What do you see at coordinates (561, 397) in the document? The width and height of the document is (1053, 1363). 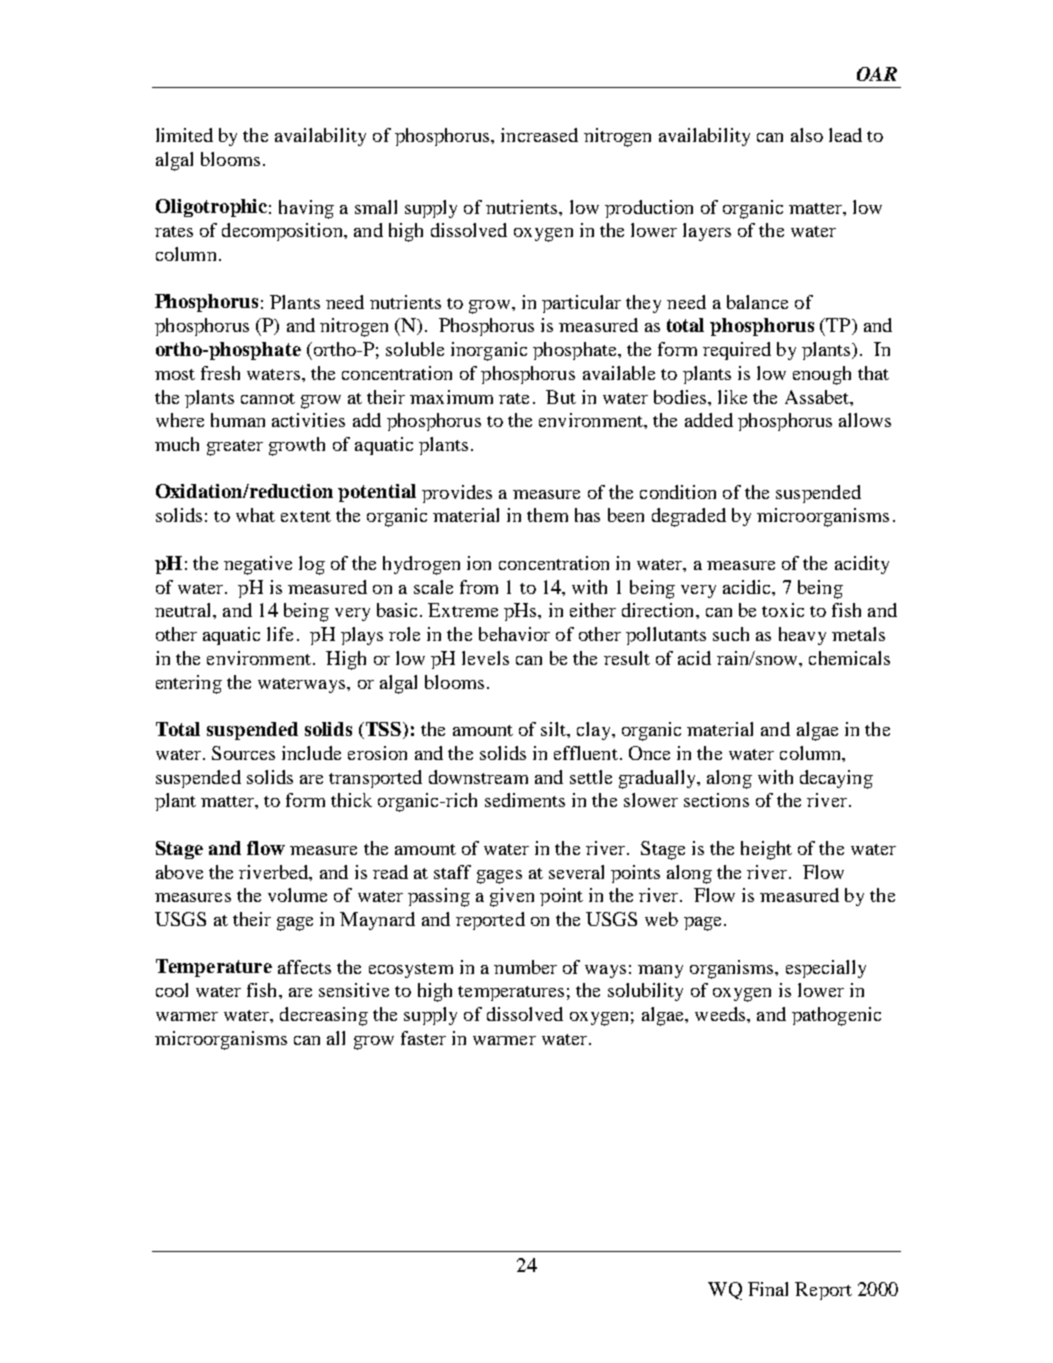 I see `But` at bounding box center [561, 397].
